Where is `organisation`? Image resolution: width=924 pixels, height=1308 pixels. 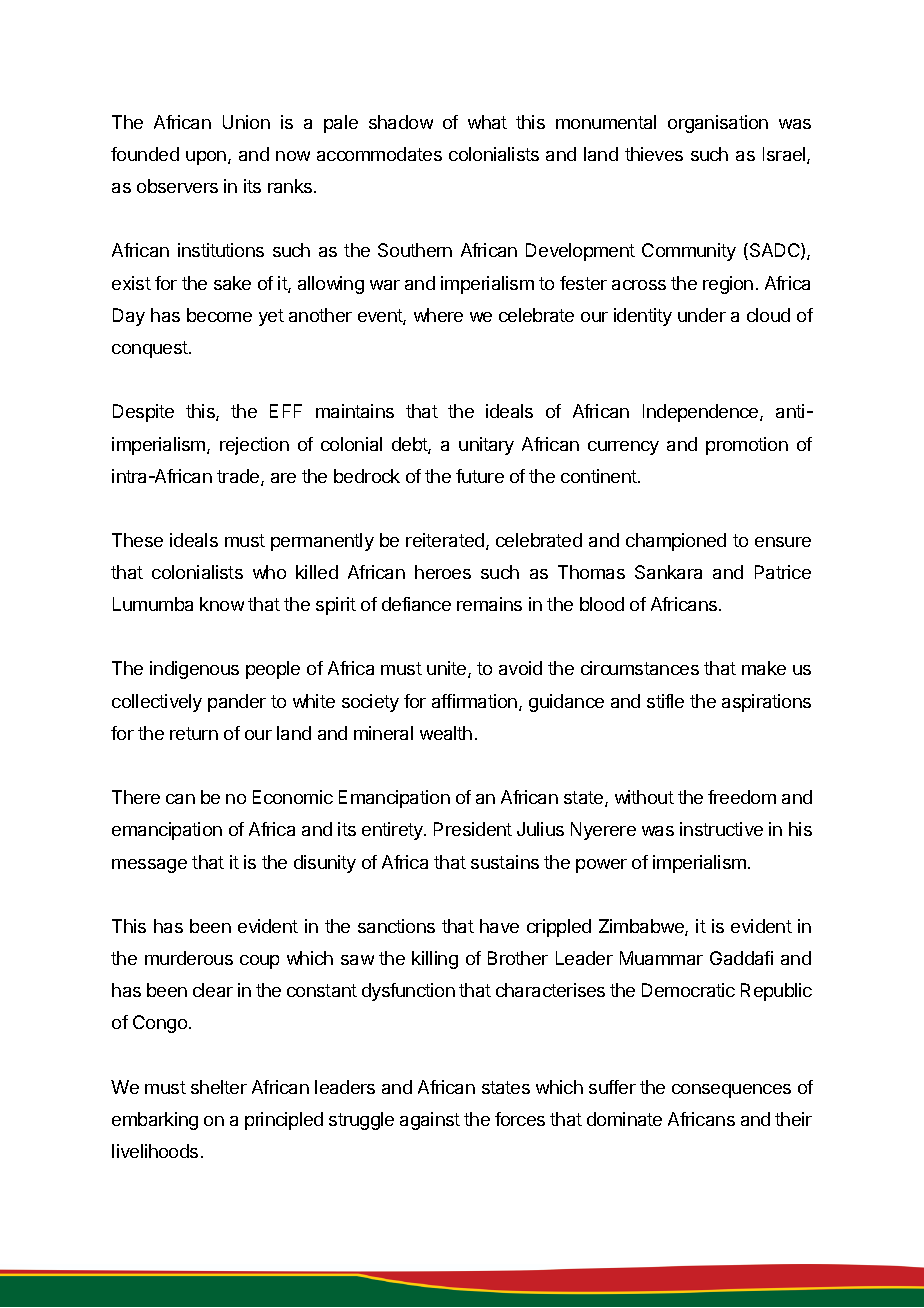 organisation is located at coordinates (718, 124).
